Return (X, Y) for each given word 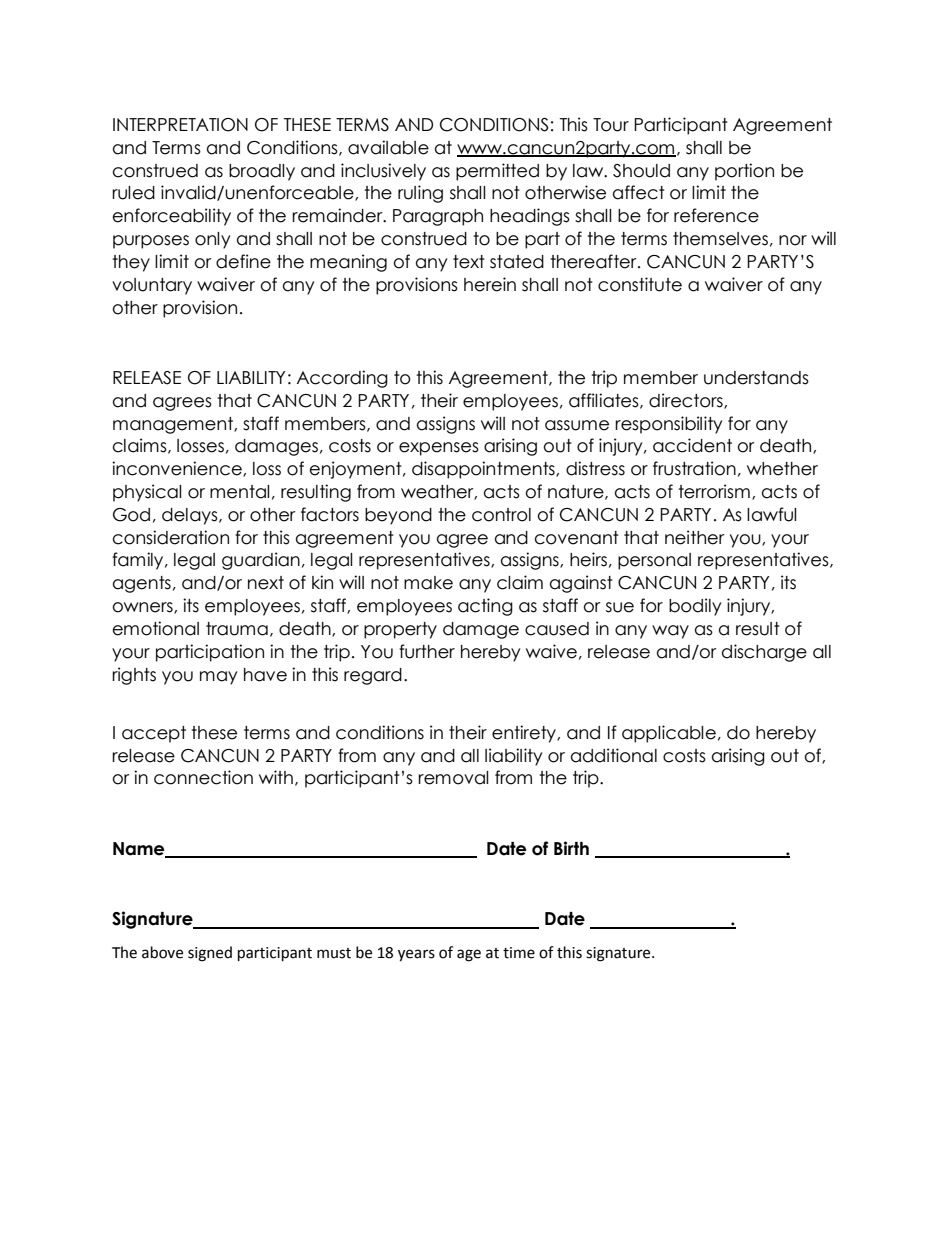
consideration (171, 537)
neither (695, 537)
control (501, 515)
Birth (571, 848)
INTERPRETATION (180, 125)
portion (744, 172)
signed (210, 954)
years (416, 955)
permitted (497, 172)
